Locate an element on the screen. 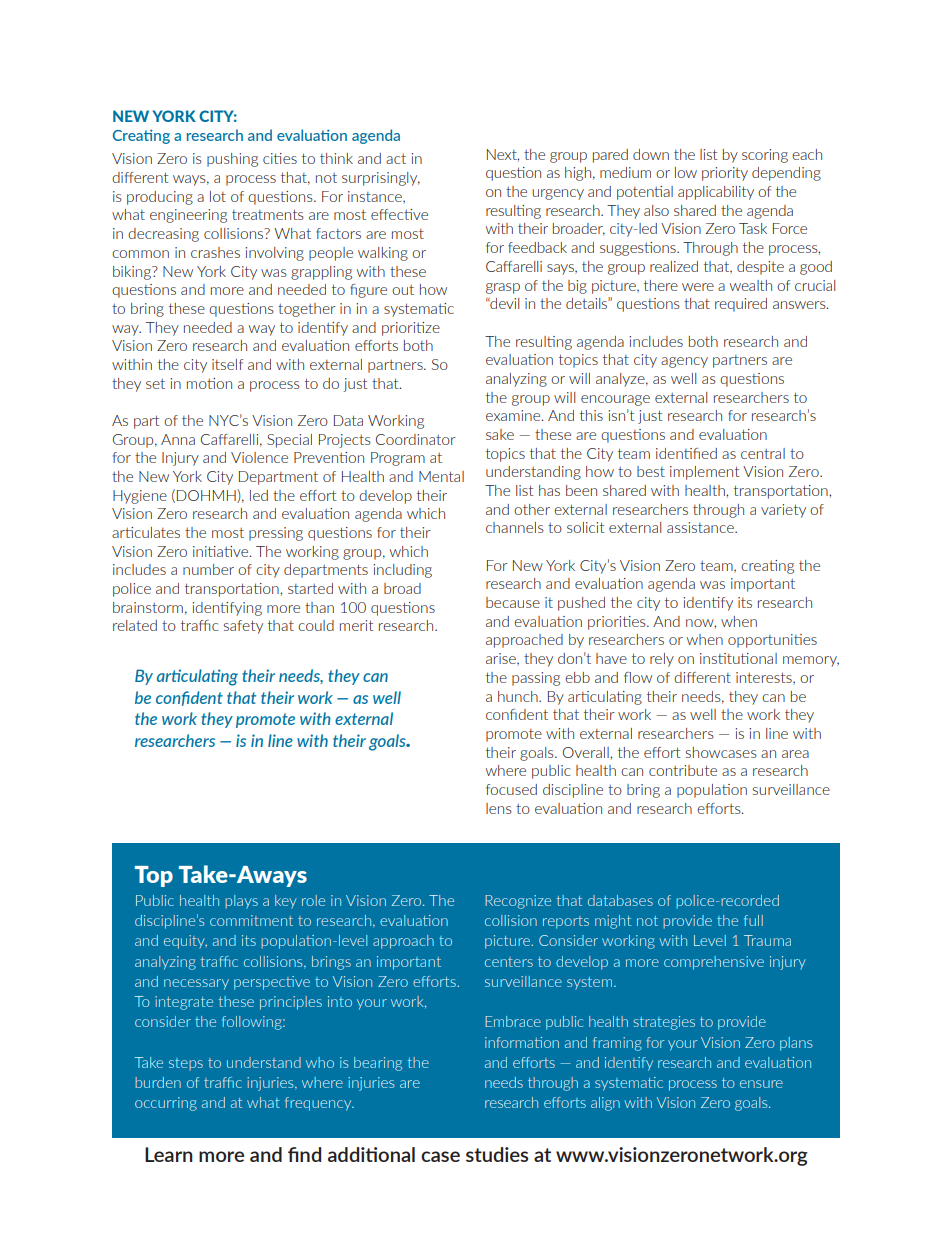 Image resolution: width=952 pixels, height=1233 pixels. number is located at coordinates (208, 569).
